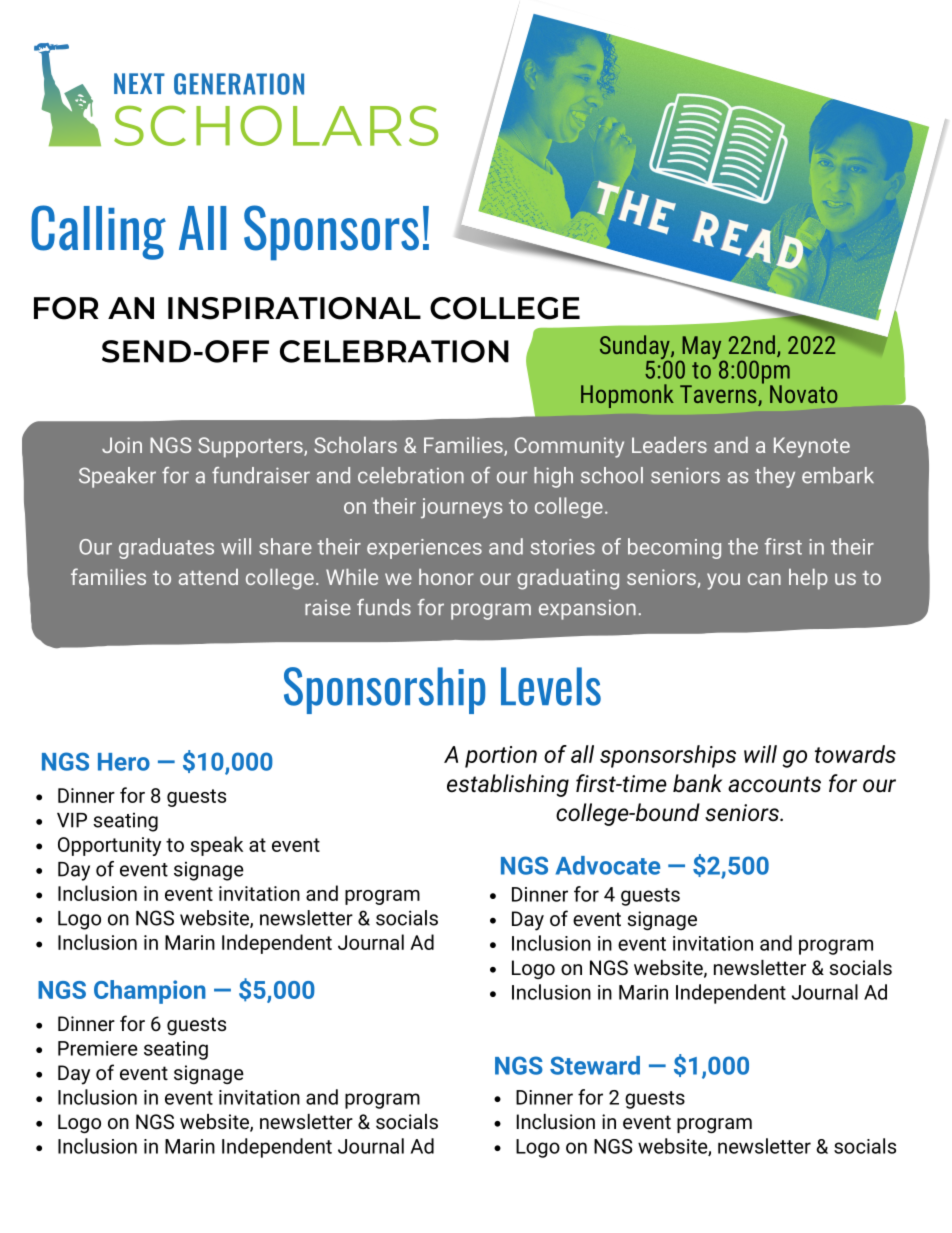  What do you see at coordinates (595, 1065) in the screenshot?
I see `Steward` at bounding box center [595, 1065].
